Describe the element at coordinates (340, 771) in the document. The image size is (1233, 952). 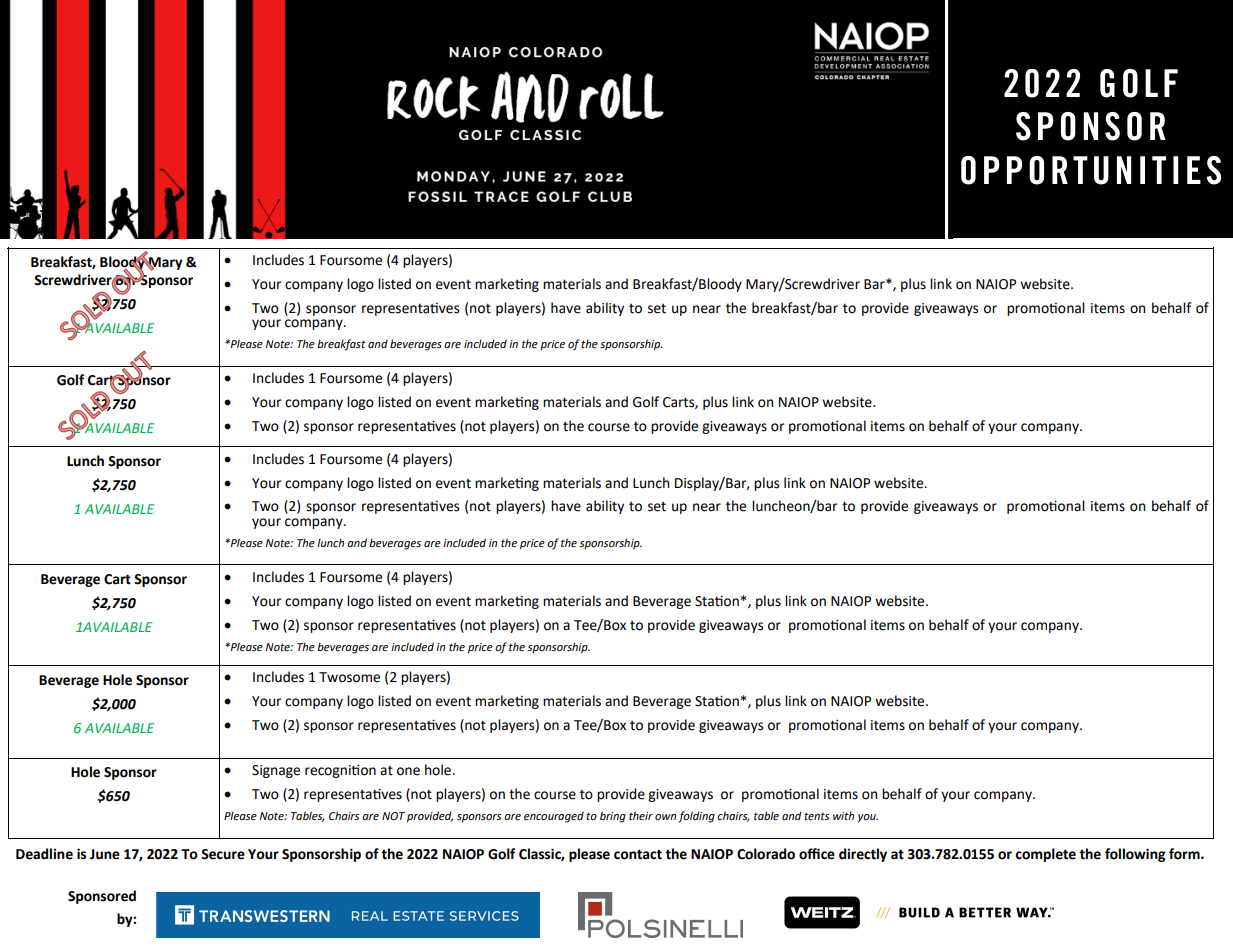
I see `recognition` at that location.
